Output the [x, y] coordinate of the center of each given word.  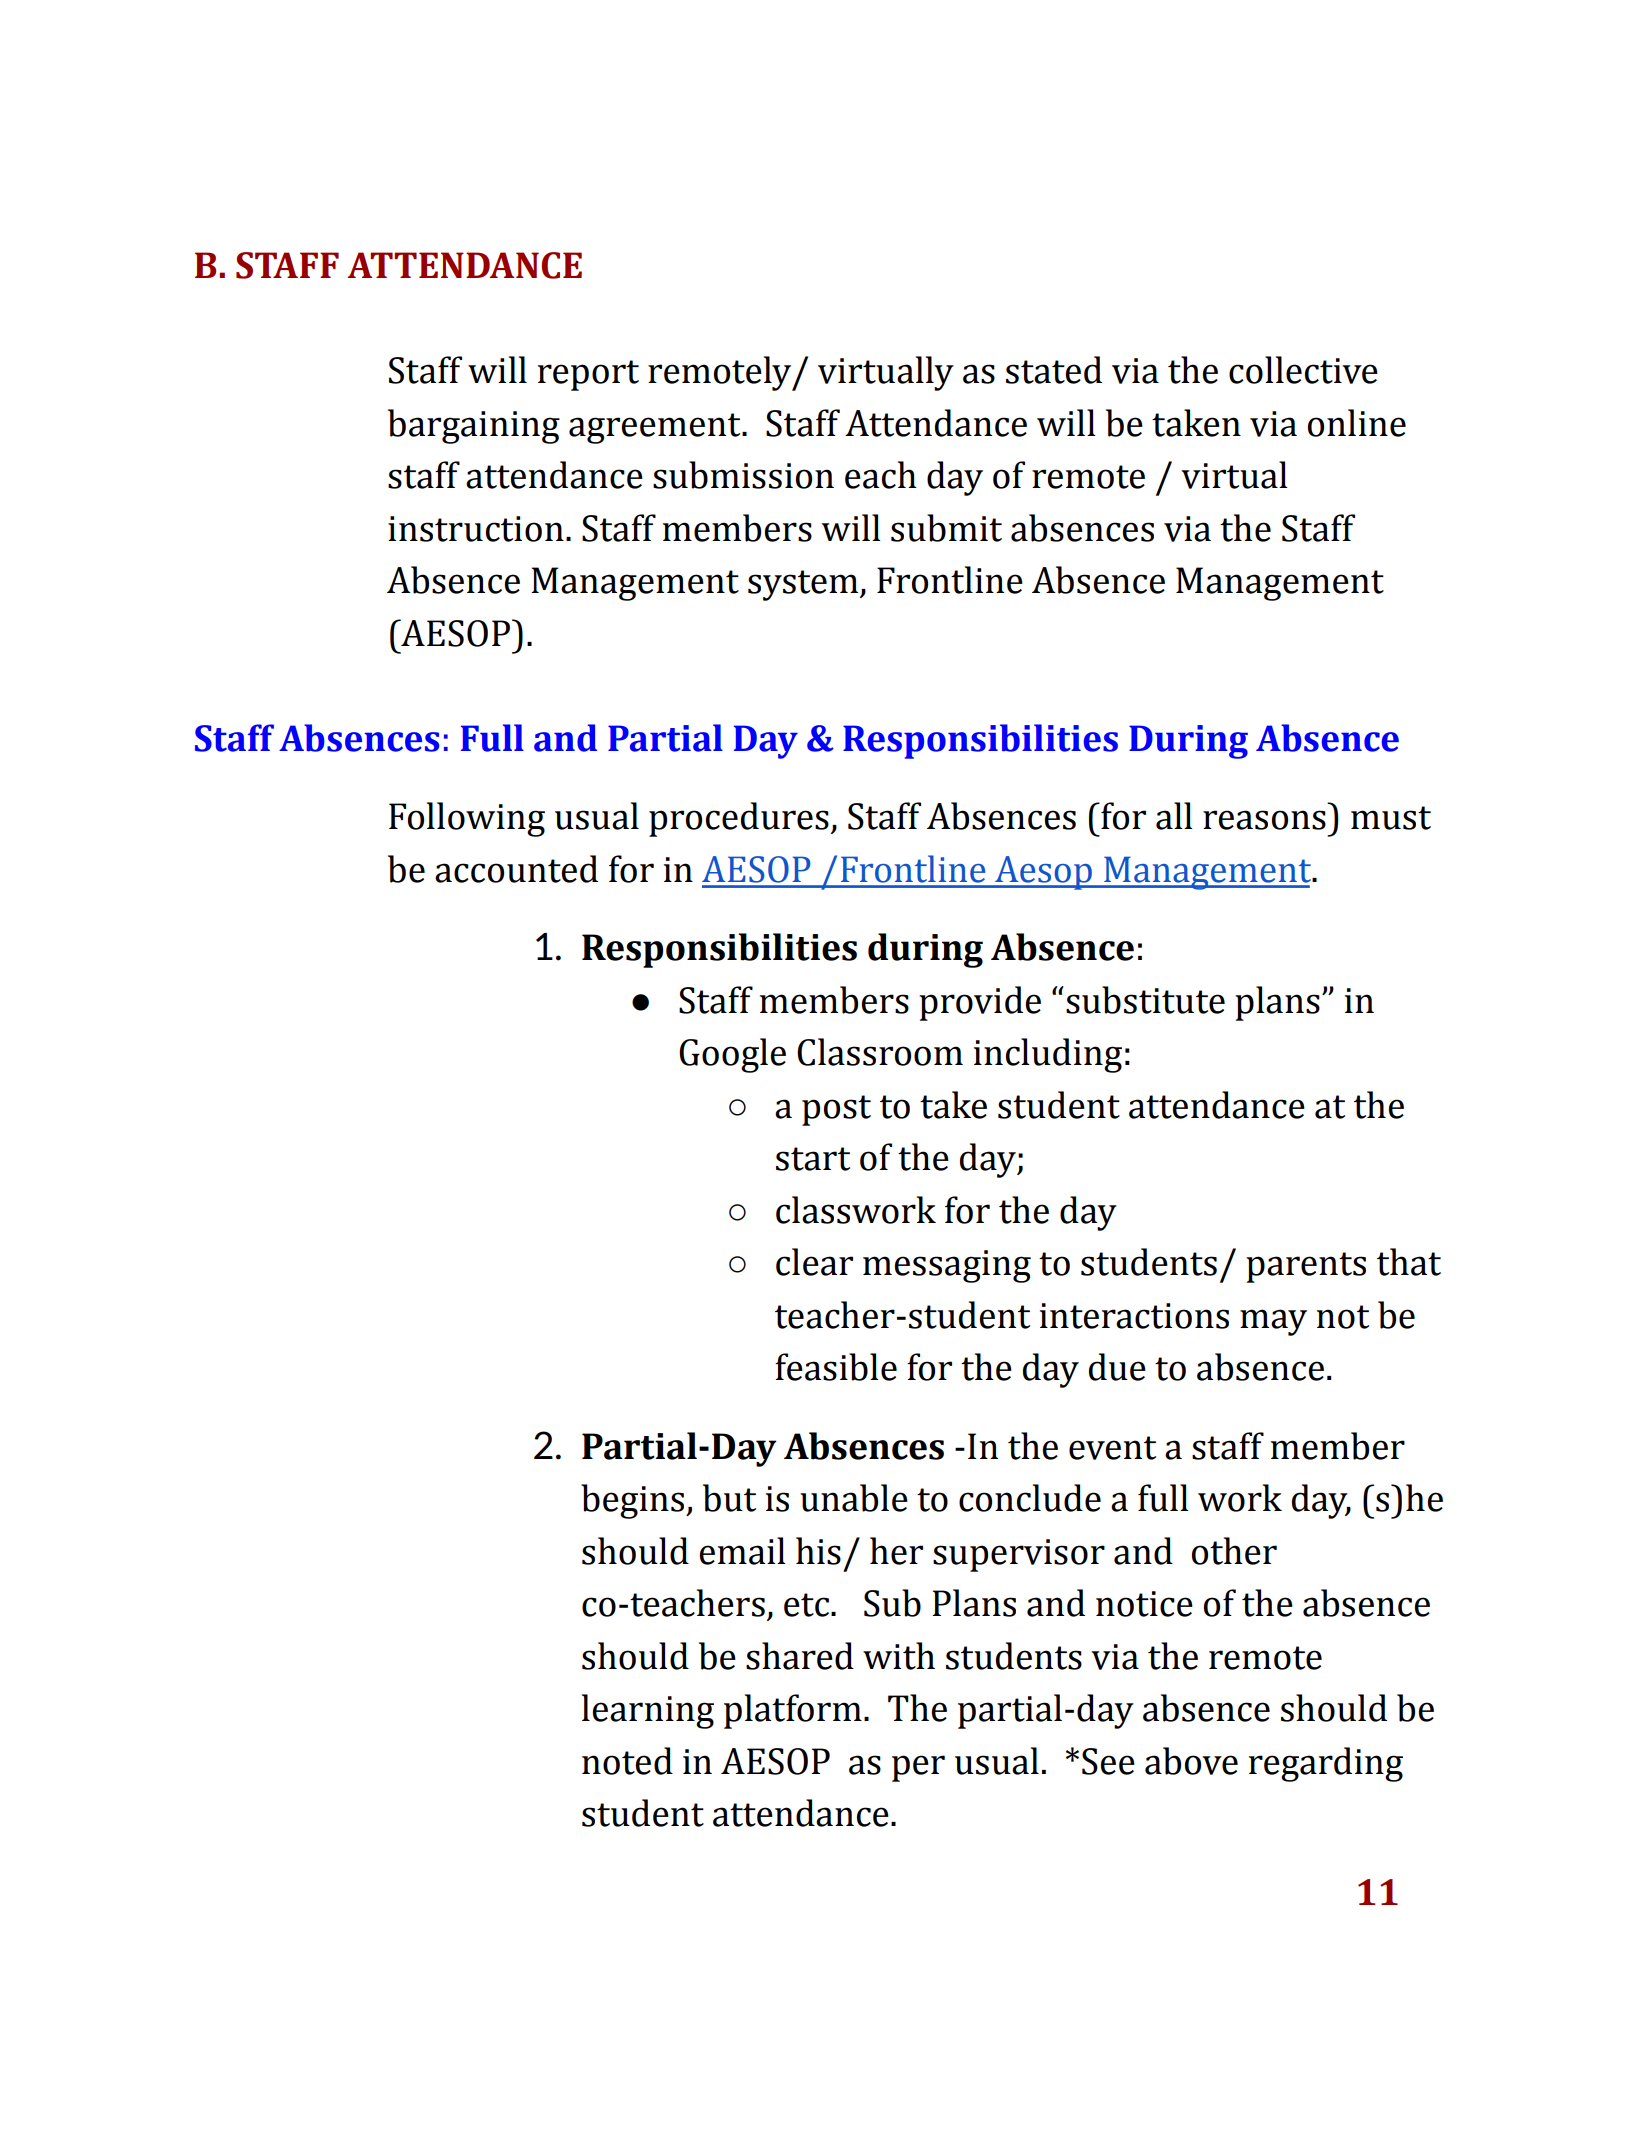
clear [814, 1262]
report [588, 375]
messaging [947, 1266]
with [899, 1656]
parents [1306, 1267]
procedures [739, 819]
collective [1303, 370]
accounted [516, 869]
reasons [1264, 820]
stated [1054, 370]
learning [648, 1711]
